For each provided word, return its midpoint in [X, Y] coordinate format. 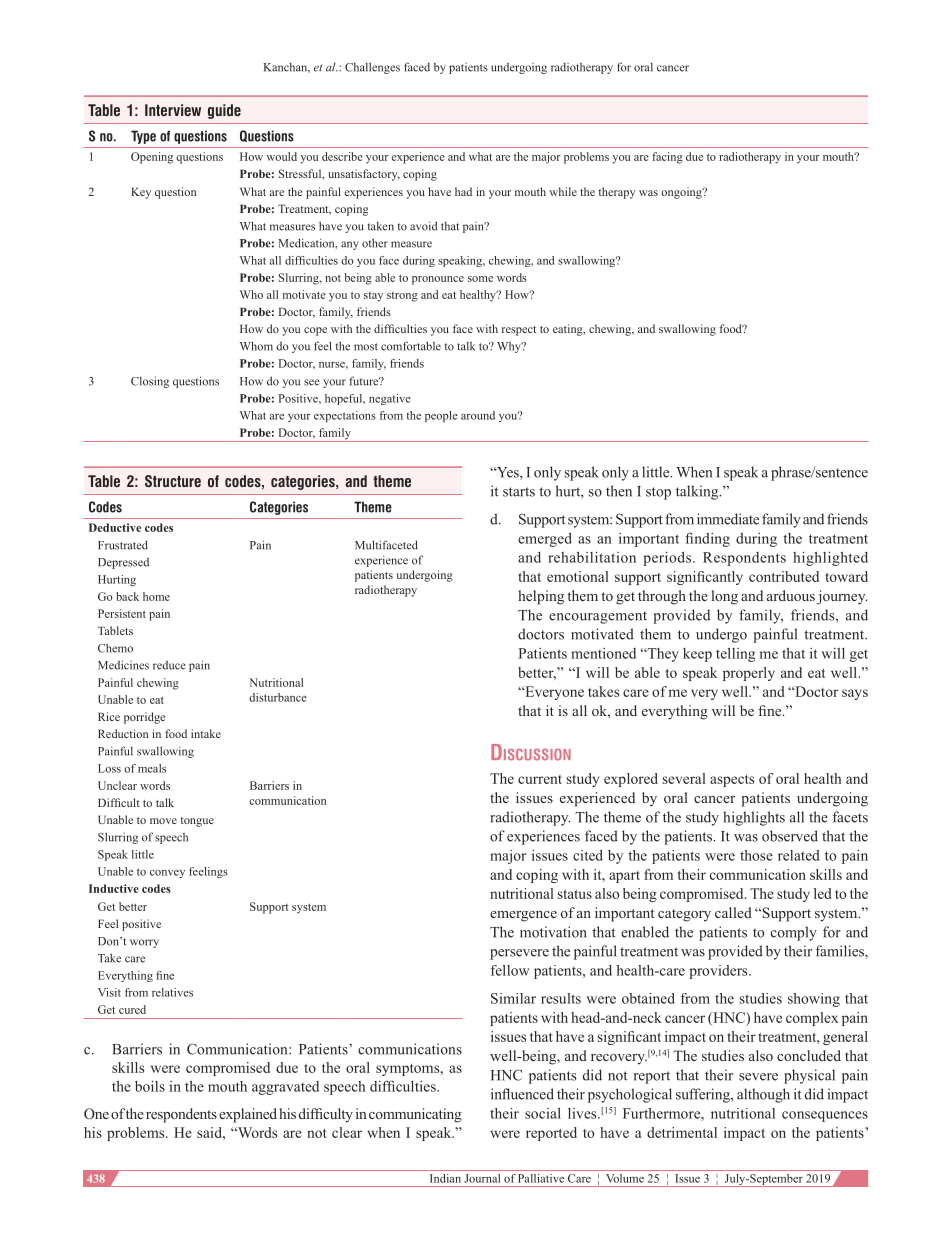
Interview [173, 110]
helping [541, 597]
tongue [197, 822]
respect [519, 331]
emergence [523, 916]
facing [667, 158]
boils [150, 1086]
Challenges [372, 68]
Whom [256, 346]
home [156, 596]
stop [658, 493]
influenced [522, 1094]
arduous [791, 595]
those [756, 855]
